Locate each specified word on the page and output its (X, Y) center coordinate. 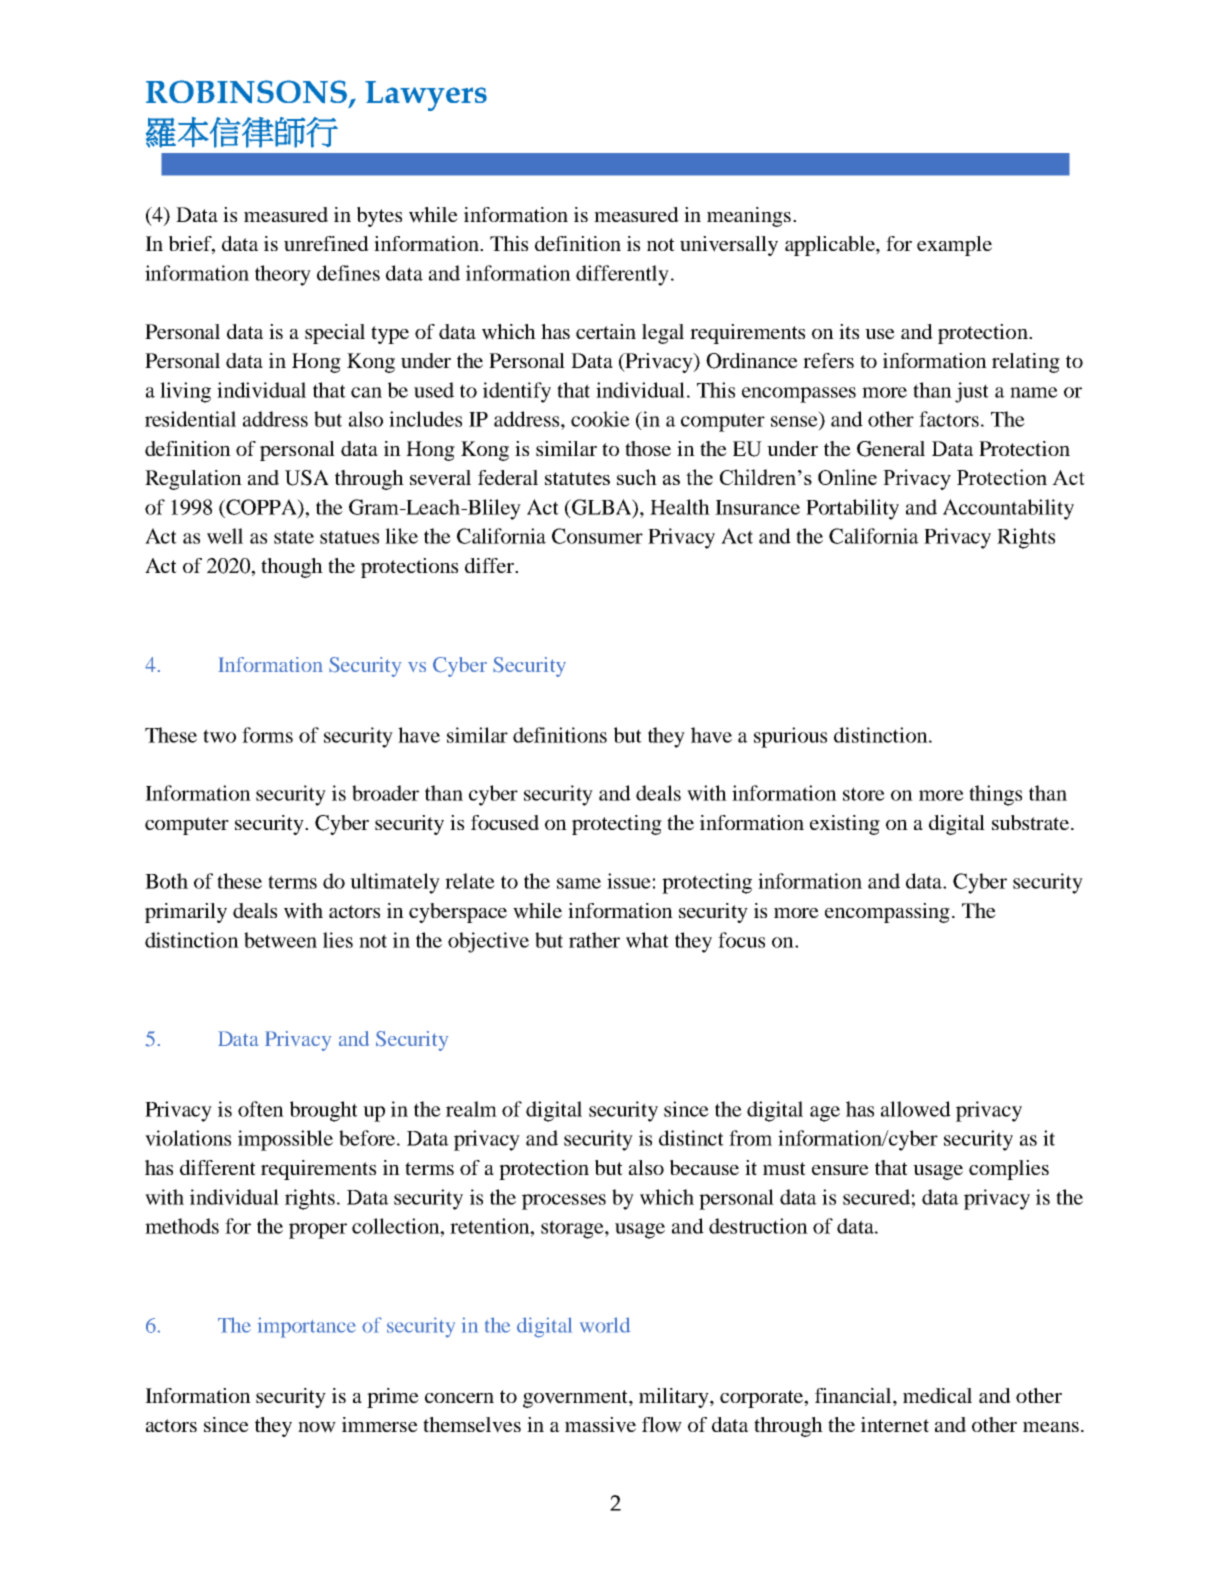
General (891, 449)
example (954, 246)
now (317, 1427)
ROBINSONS (246, 92)
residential (190, 419)
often (261, 1109)
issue (629, 881)
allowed (916, 1109)
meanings (749, 217)
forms (267, 735)
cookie (600, 419)
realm (471, 1109)
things (995, 795)
